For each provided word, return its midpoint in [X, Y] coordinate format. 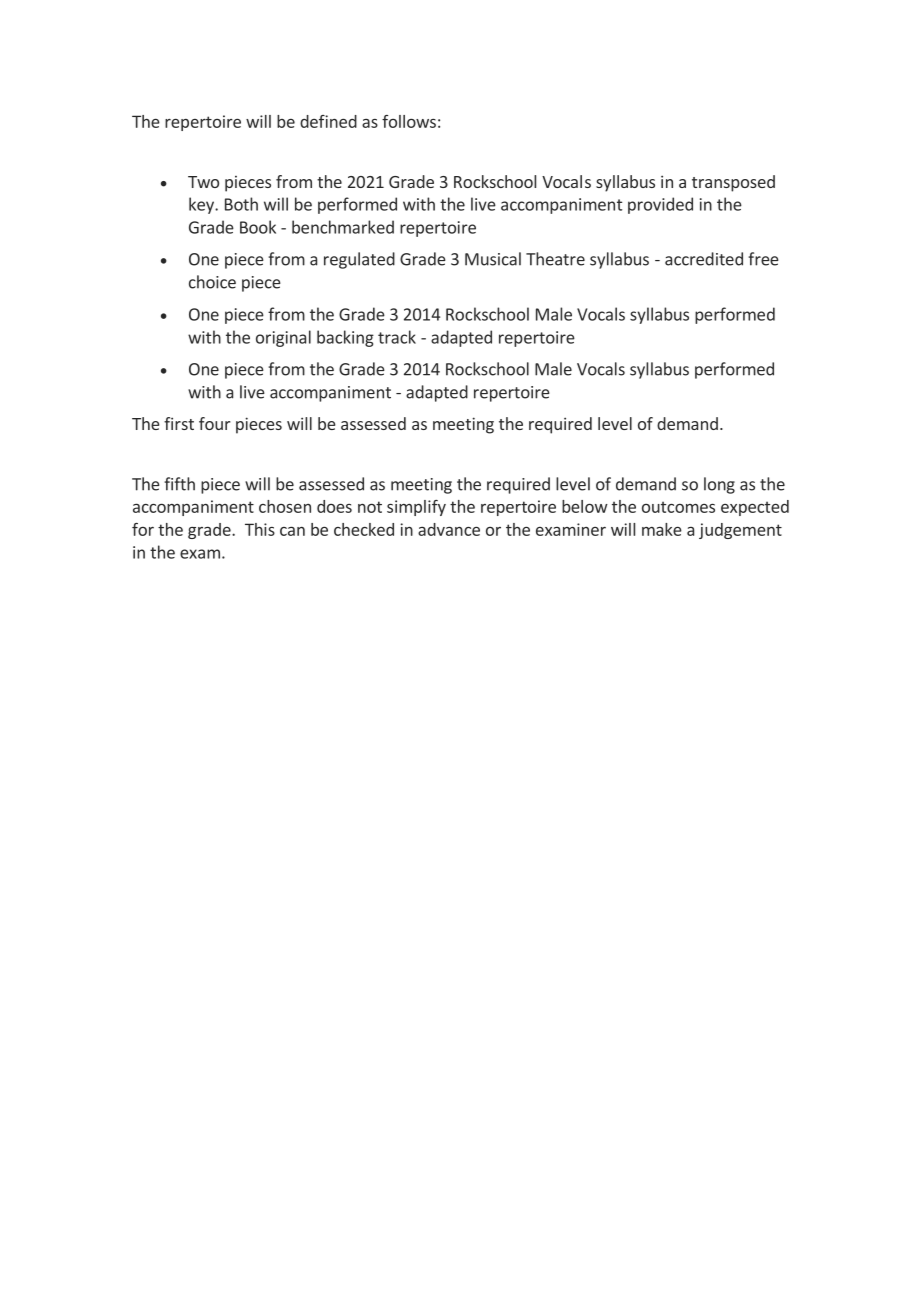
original [283, 338]
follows [409, 121]
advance [449, 529]
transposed [733, 183]
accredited [704, 259]
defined [328, 121]
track [397, 337]
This [260, 529]
